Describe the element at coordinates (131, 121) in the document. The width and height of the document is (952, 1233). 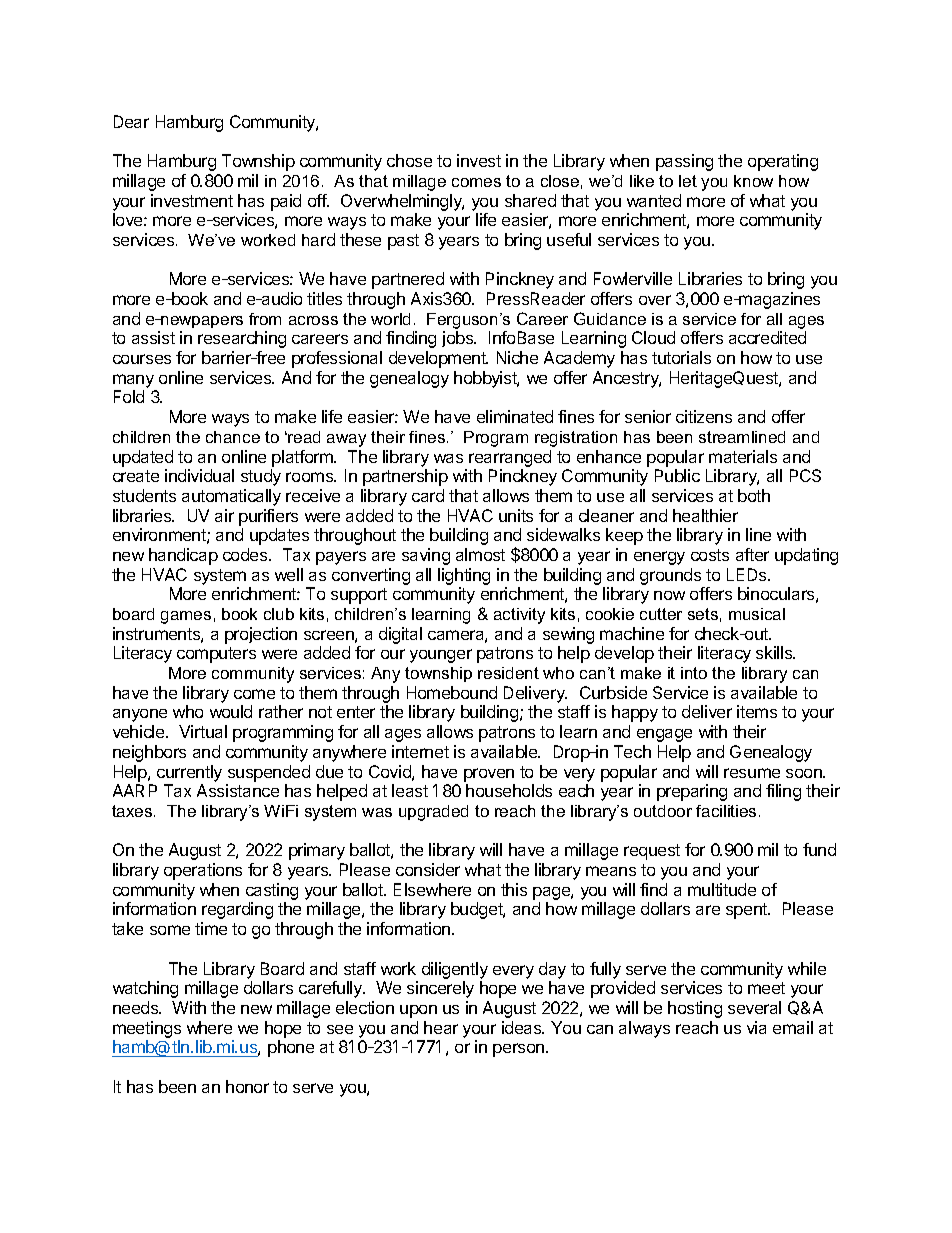
I see `Dear` at that location.
